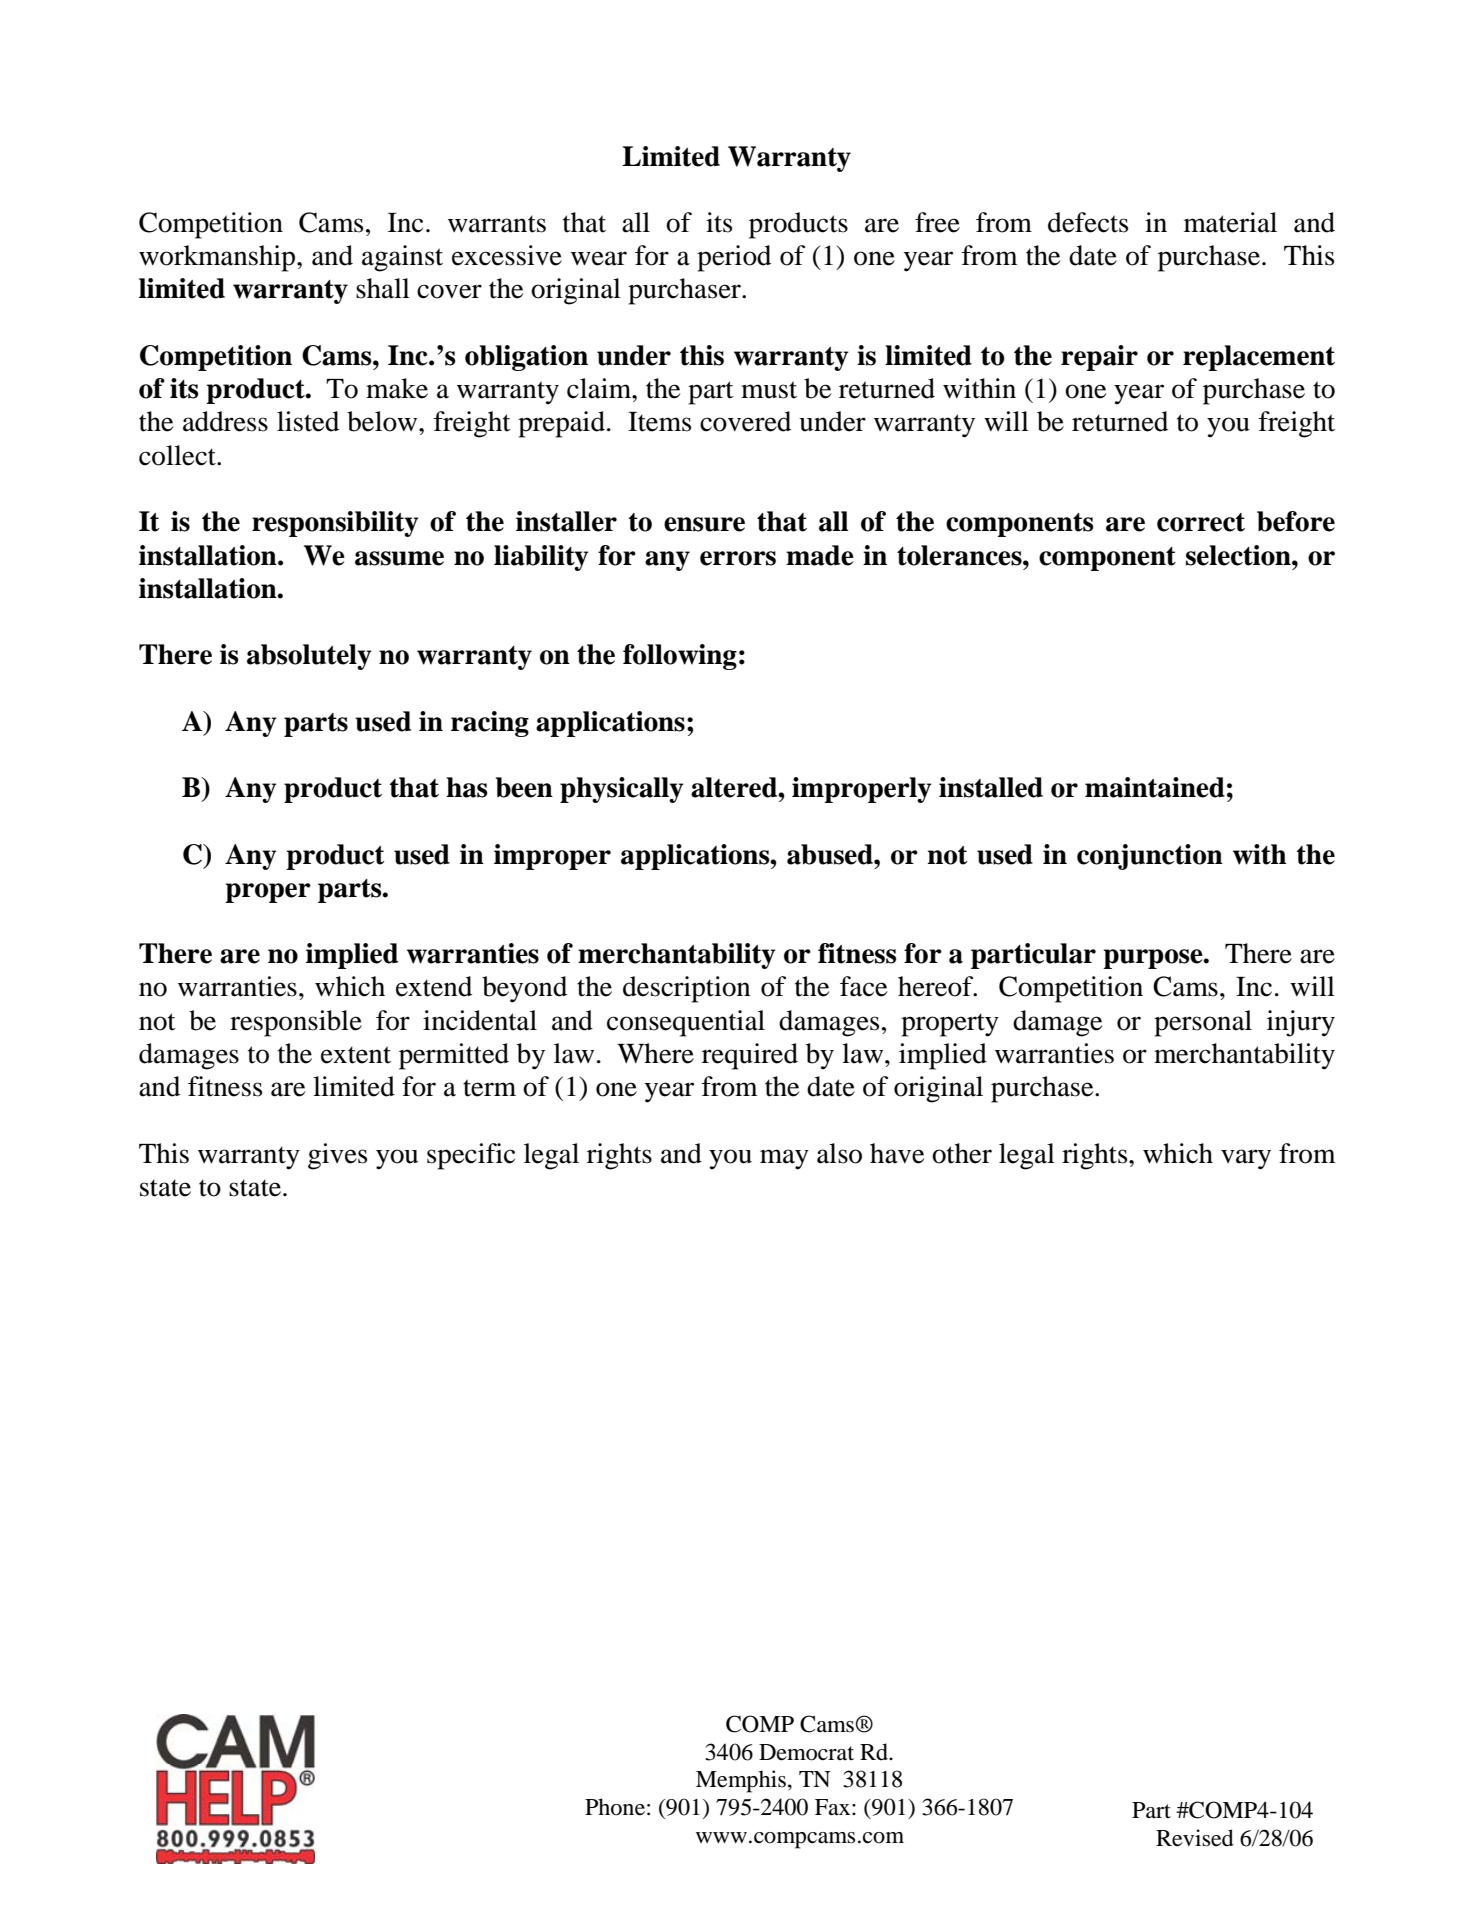 The width and height of the screenshot is (1474, 1908). What do you see at coordinates (296, 1023) in the screenshot?
I see `responsible` at bounding box center [296, 1023].
